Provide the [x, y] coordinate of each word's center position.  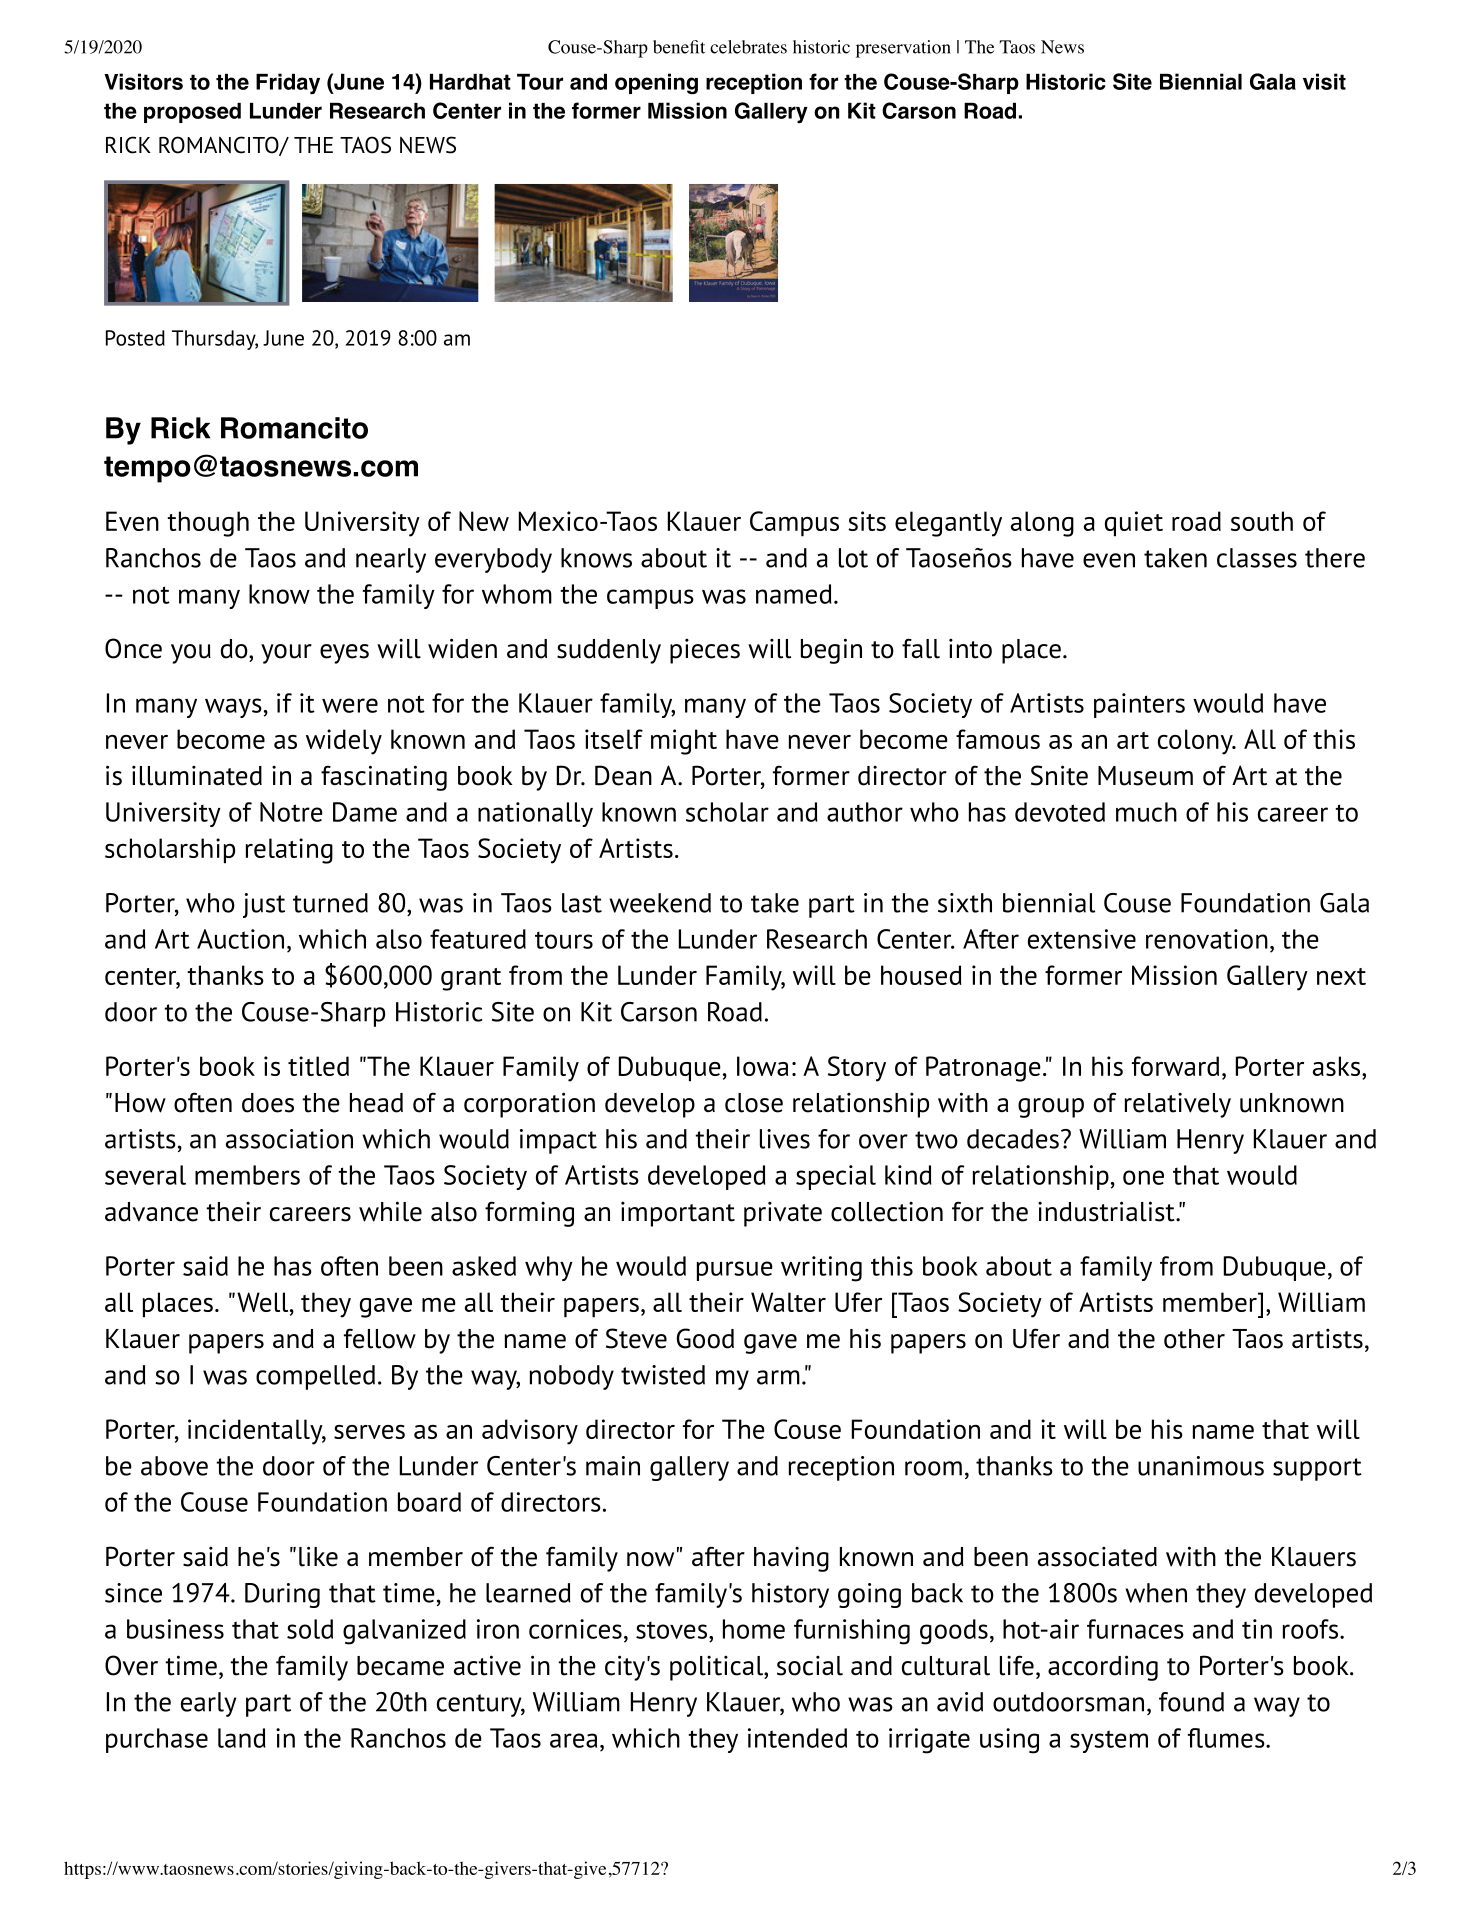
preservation [903, 49]
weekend [660, 903]
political [717, 1668]
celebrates [748, 47]
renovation [1207, 939]
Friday [288, 83]
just [264, 905]
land [242, 1738]
